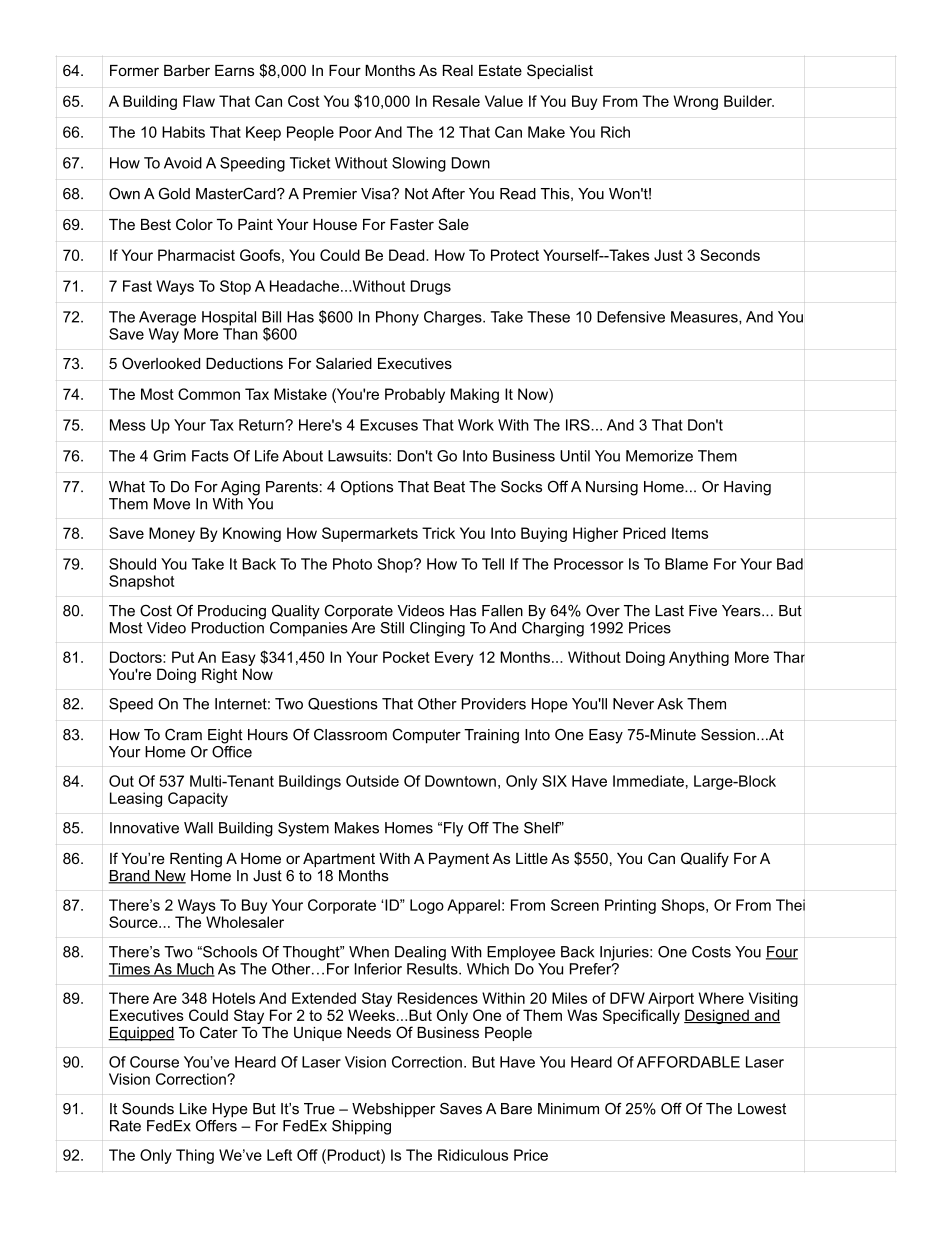 The image size is (952, 1233). What do you see at coordinates (232, 612) in the screenshot?
I see `Producing` at bounding box center [232, 612].
